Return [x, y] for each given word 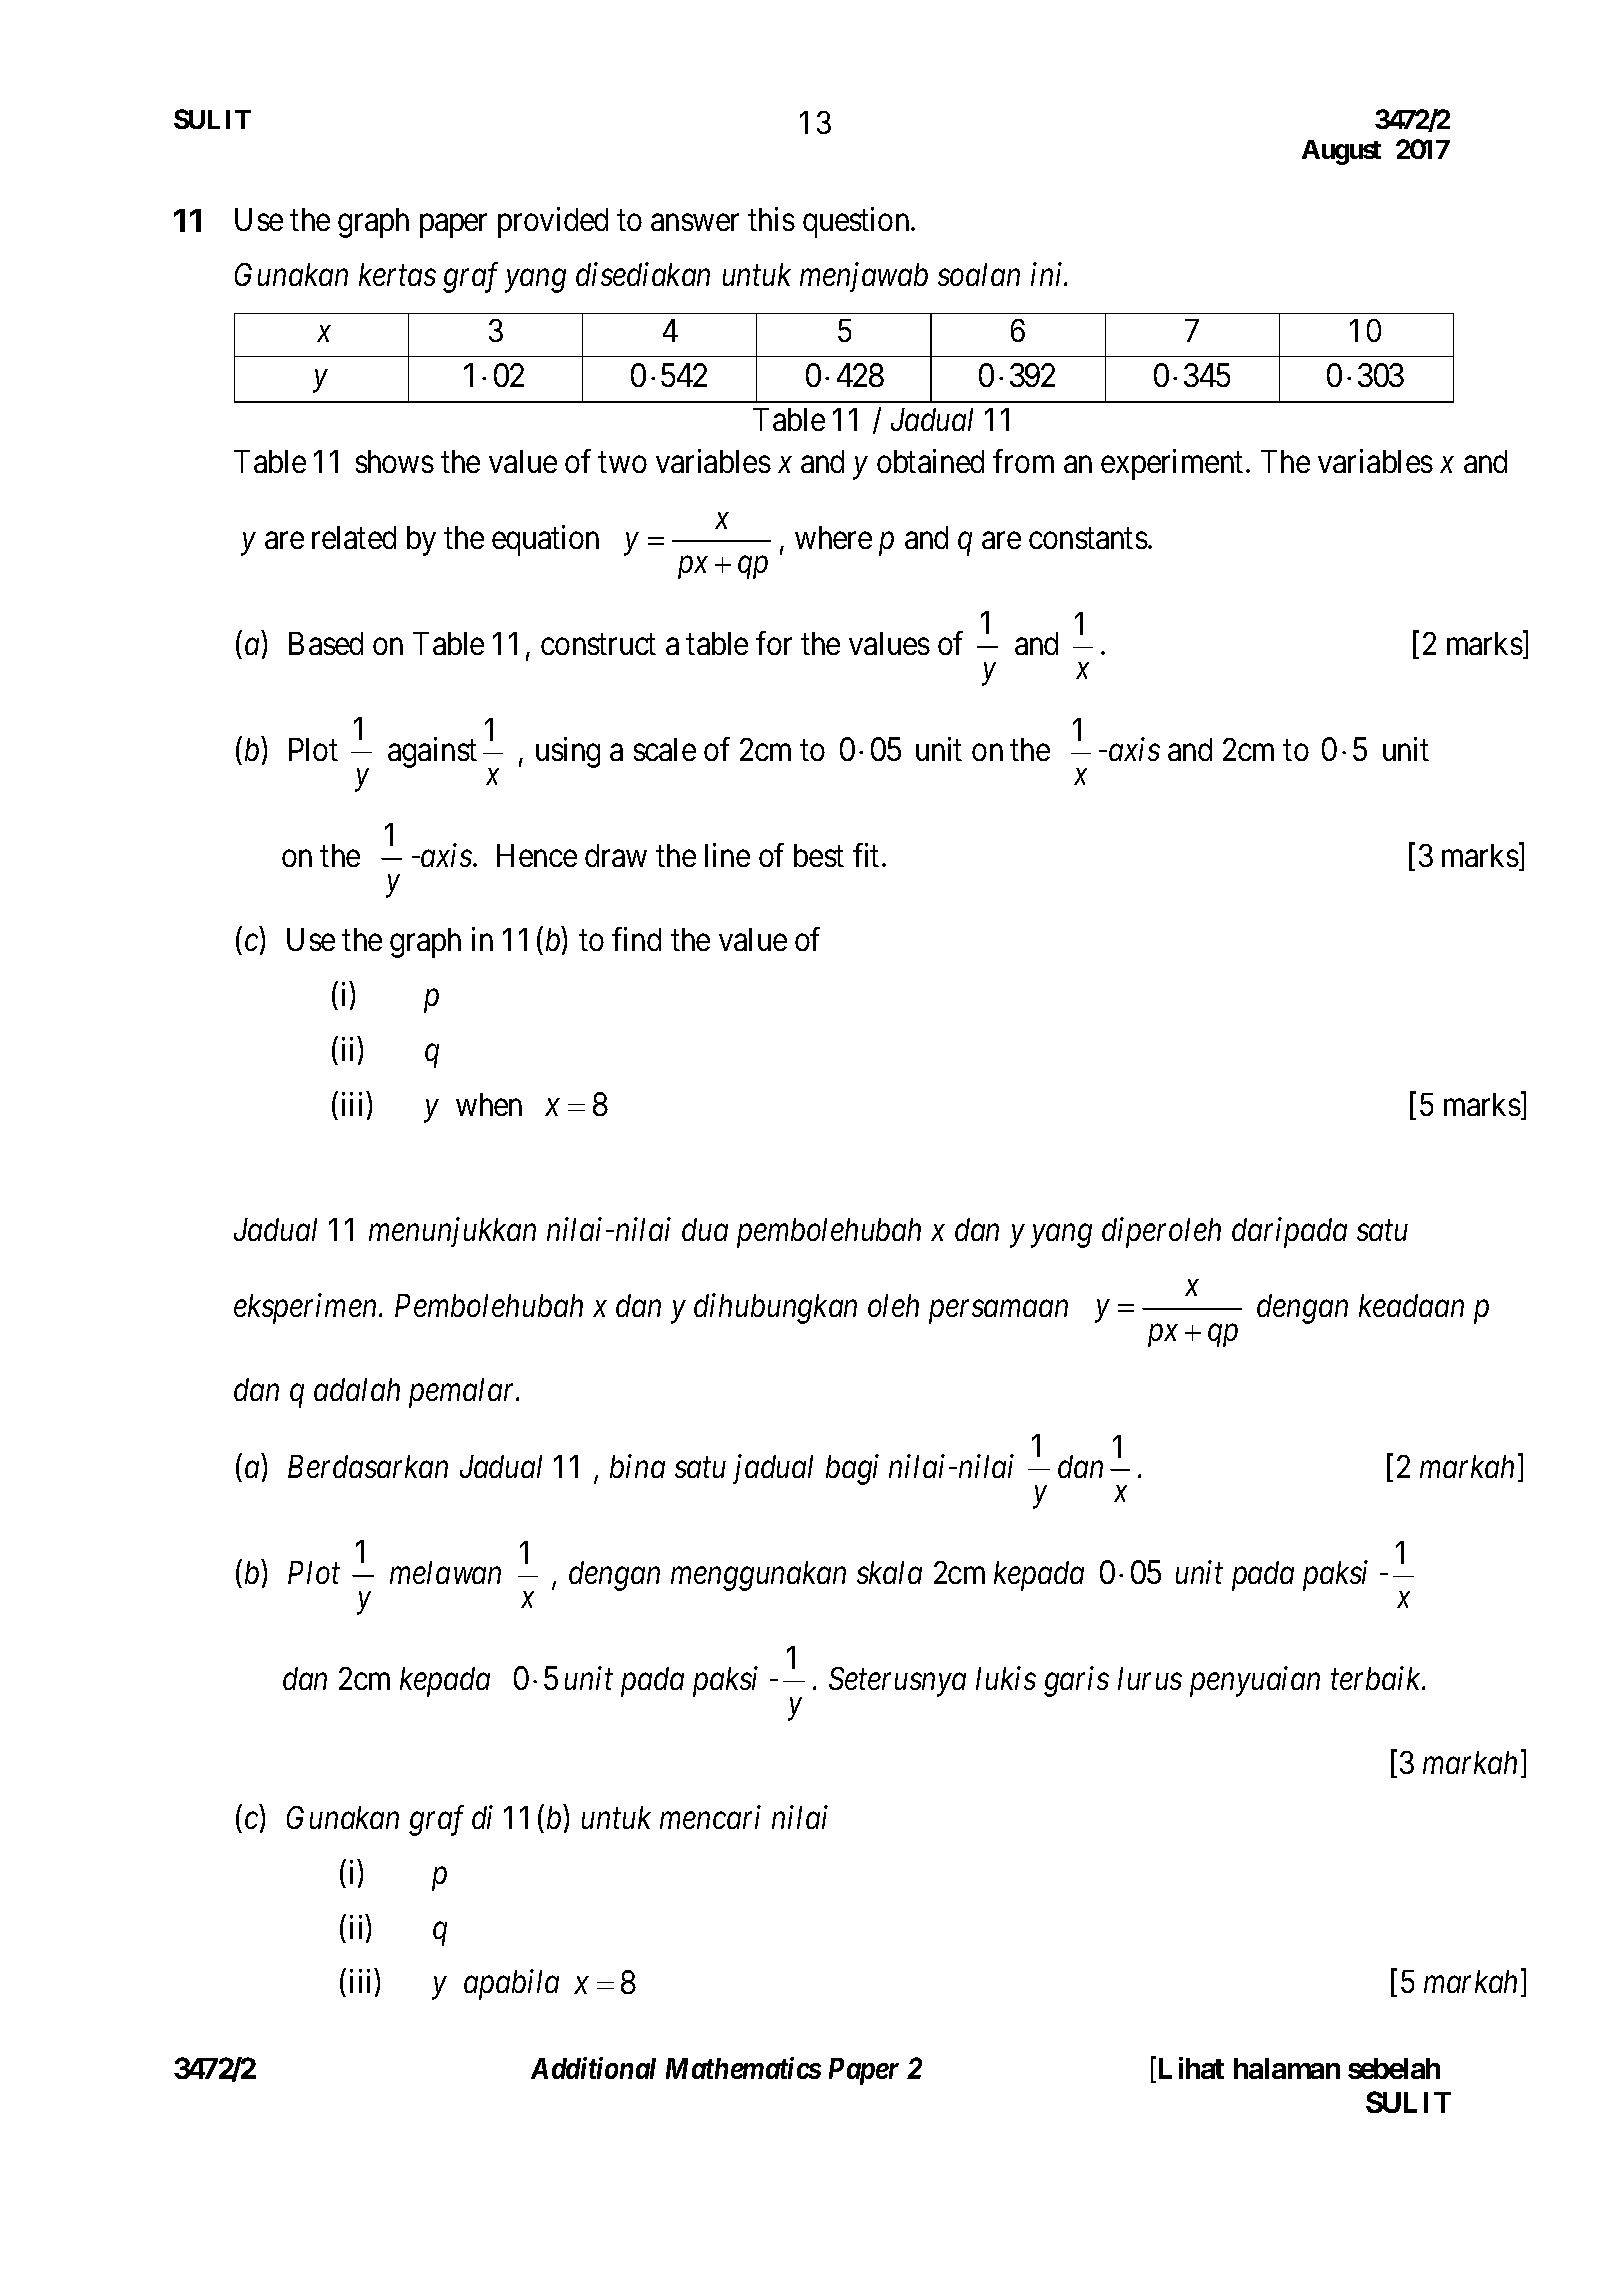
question [857, 223]
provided [553, 223]
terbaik [1377, 1678]
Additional [593, 2068]
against [432, 752]
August [1341, 152]
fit [866, 855]
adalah [357, 1389]
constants [1088, 539]
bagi [852, 1469]
